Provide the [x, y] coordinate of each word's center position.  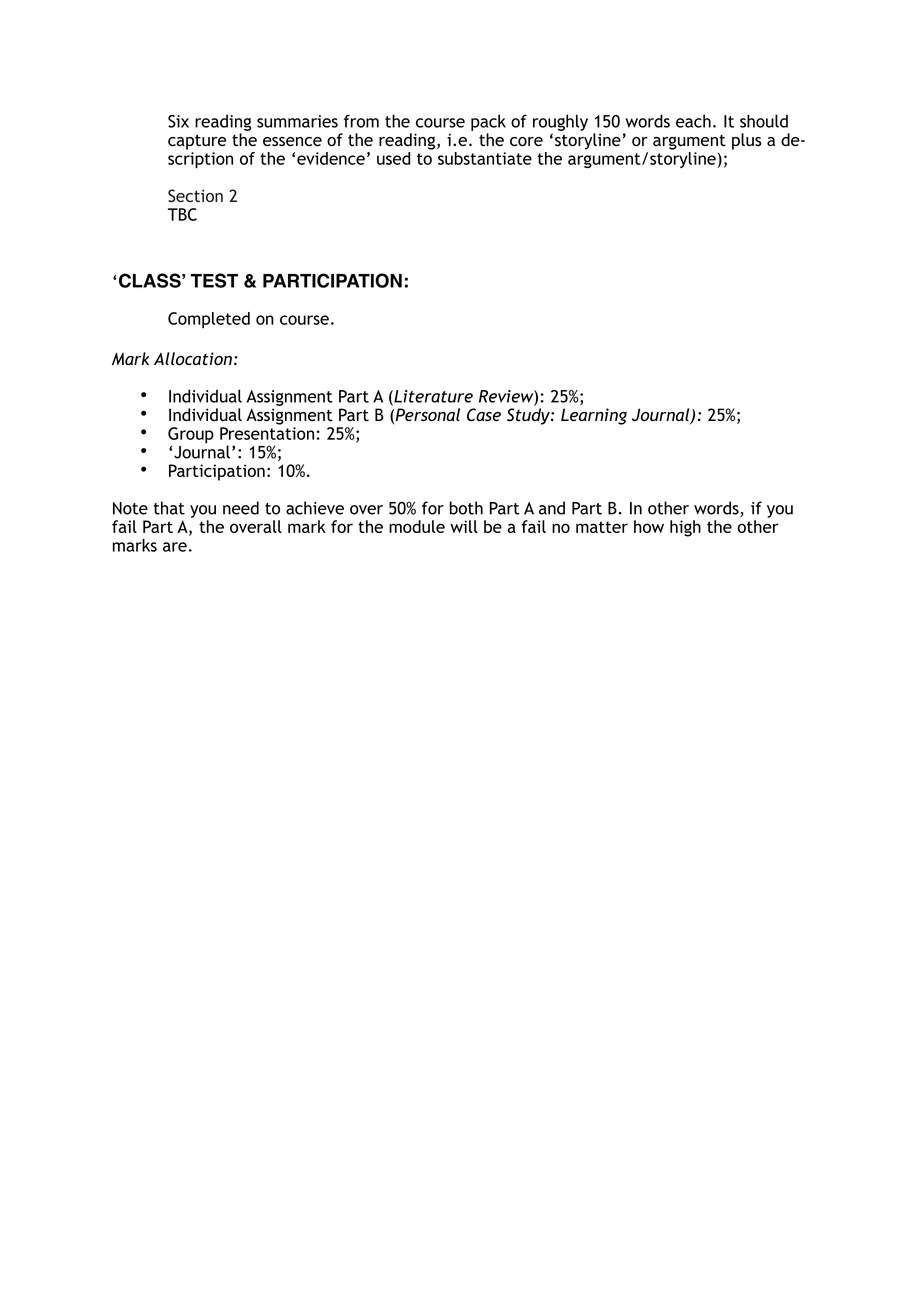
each [693, 121]
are [175, 547]
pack [488, 122]
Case [484, 415]
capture [197, 142]
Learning [594, 416]
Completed [209, 320]
